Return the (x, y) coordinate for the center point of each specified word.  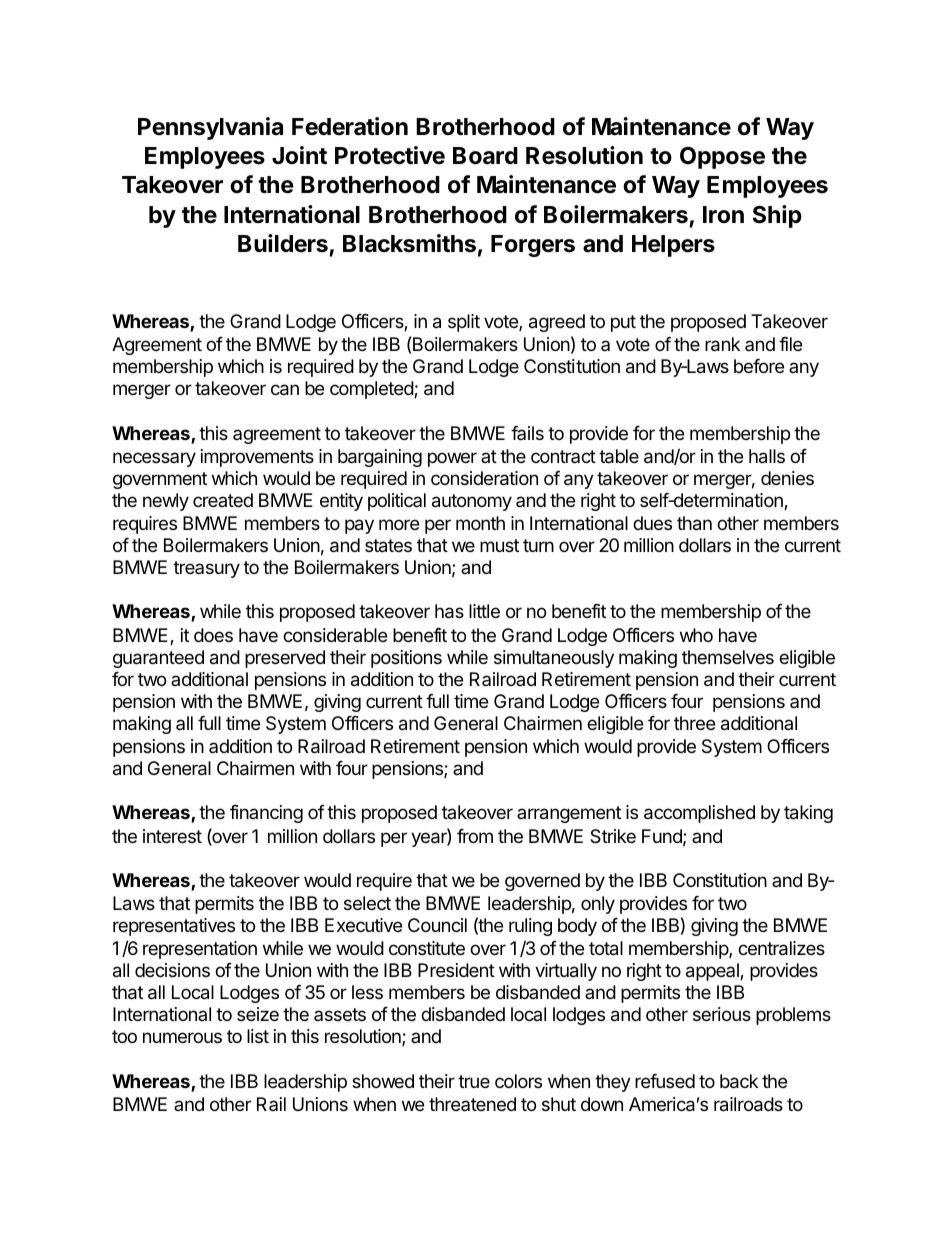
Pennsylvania (210, 128)
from (475, 836)
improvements (257, 458)
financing (266, 814)
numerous (182, 1037)
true (474, 1081)
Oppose (722, 158)
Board (485, 156)
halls (767, 456)
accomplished (699, 814)
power (452, 459)
